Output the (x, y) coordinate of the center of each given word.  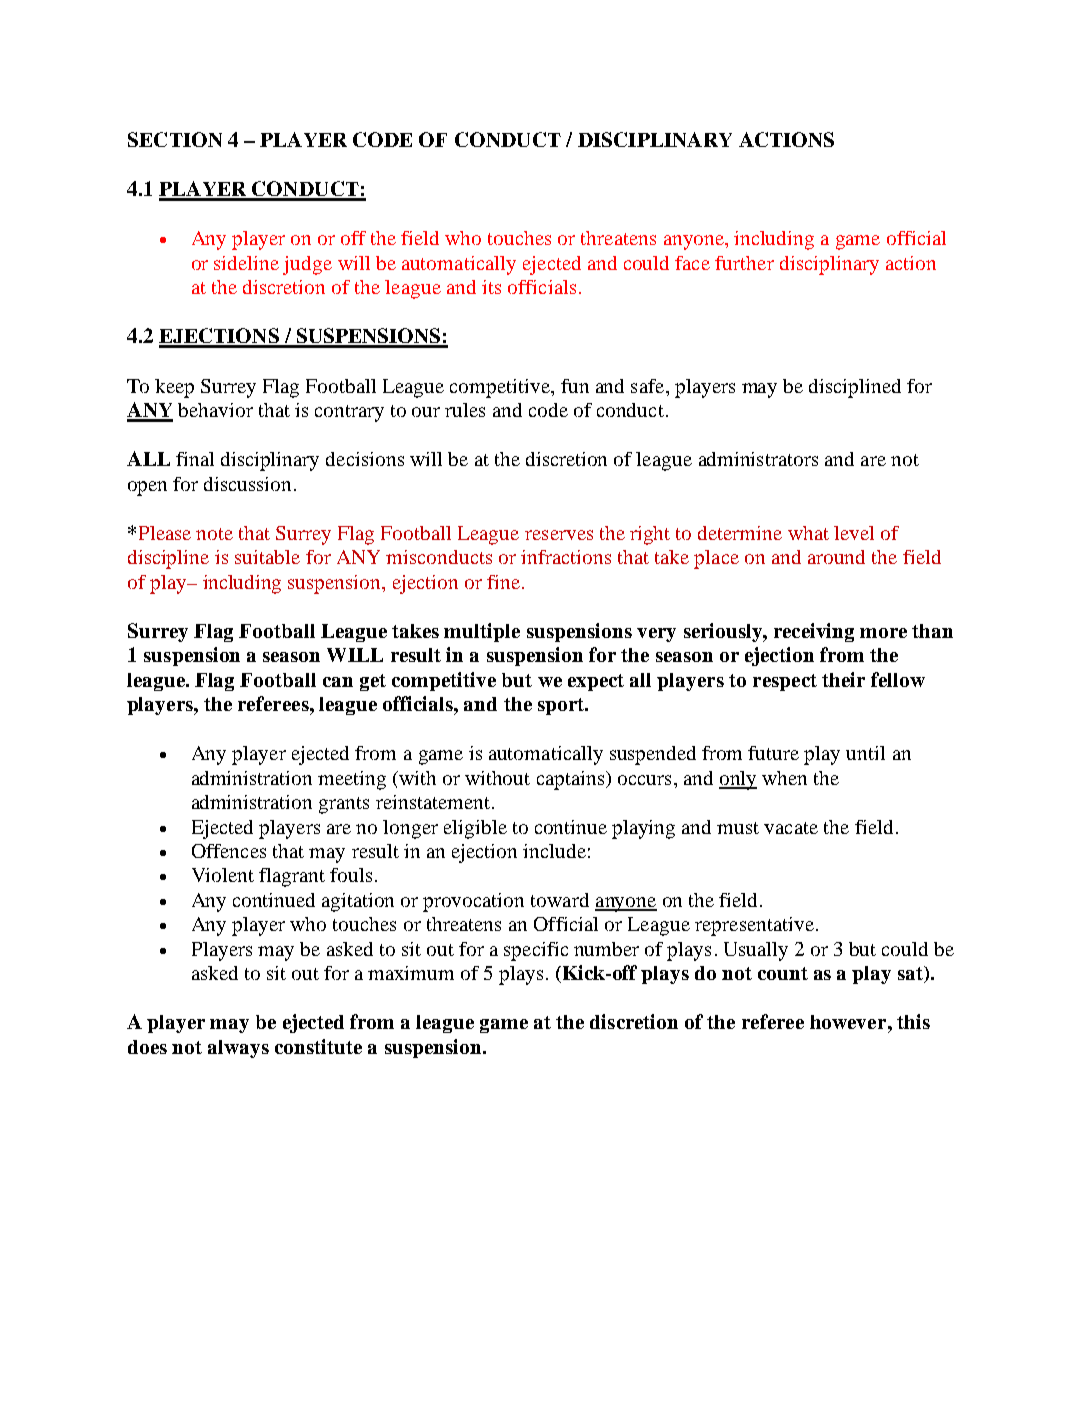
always (238, 1049)
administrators (758, 459)
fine (503, 582)
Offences (229, 851)
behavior (215, 410)
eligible (475, 829)
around (836, 557)
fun (575, 386)
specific (536, 951)
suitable (267, 557)
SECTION (175, 139)
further (744, 263)
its (491, 287)
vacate (791, 828)
